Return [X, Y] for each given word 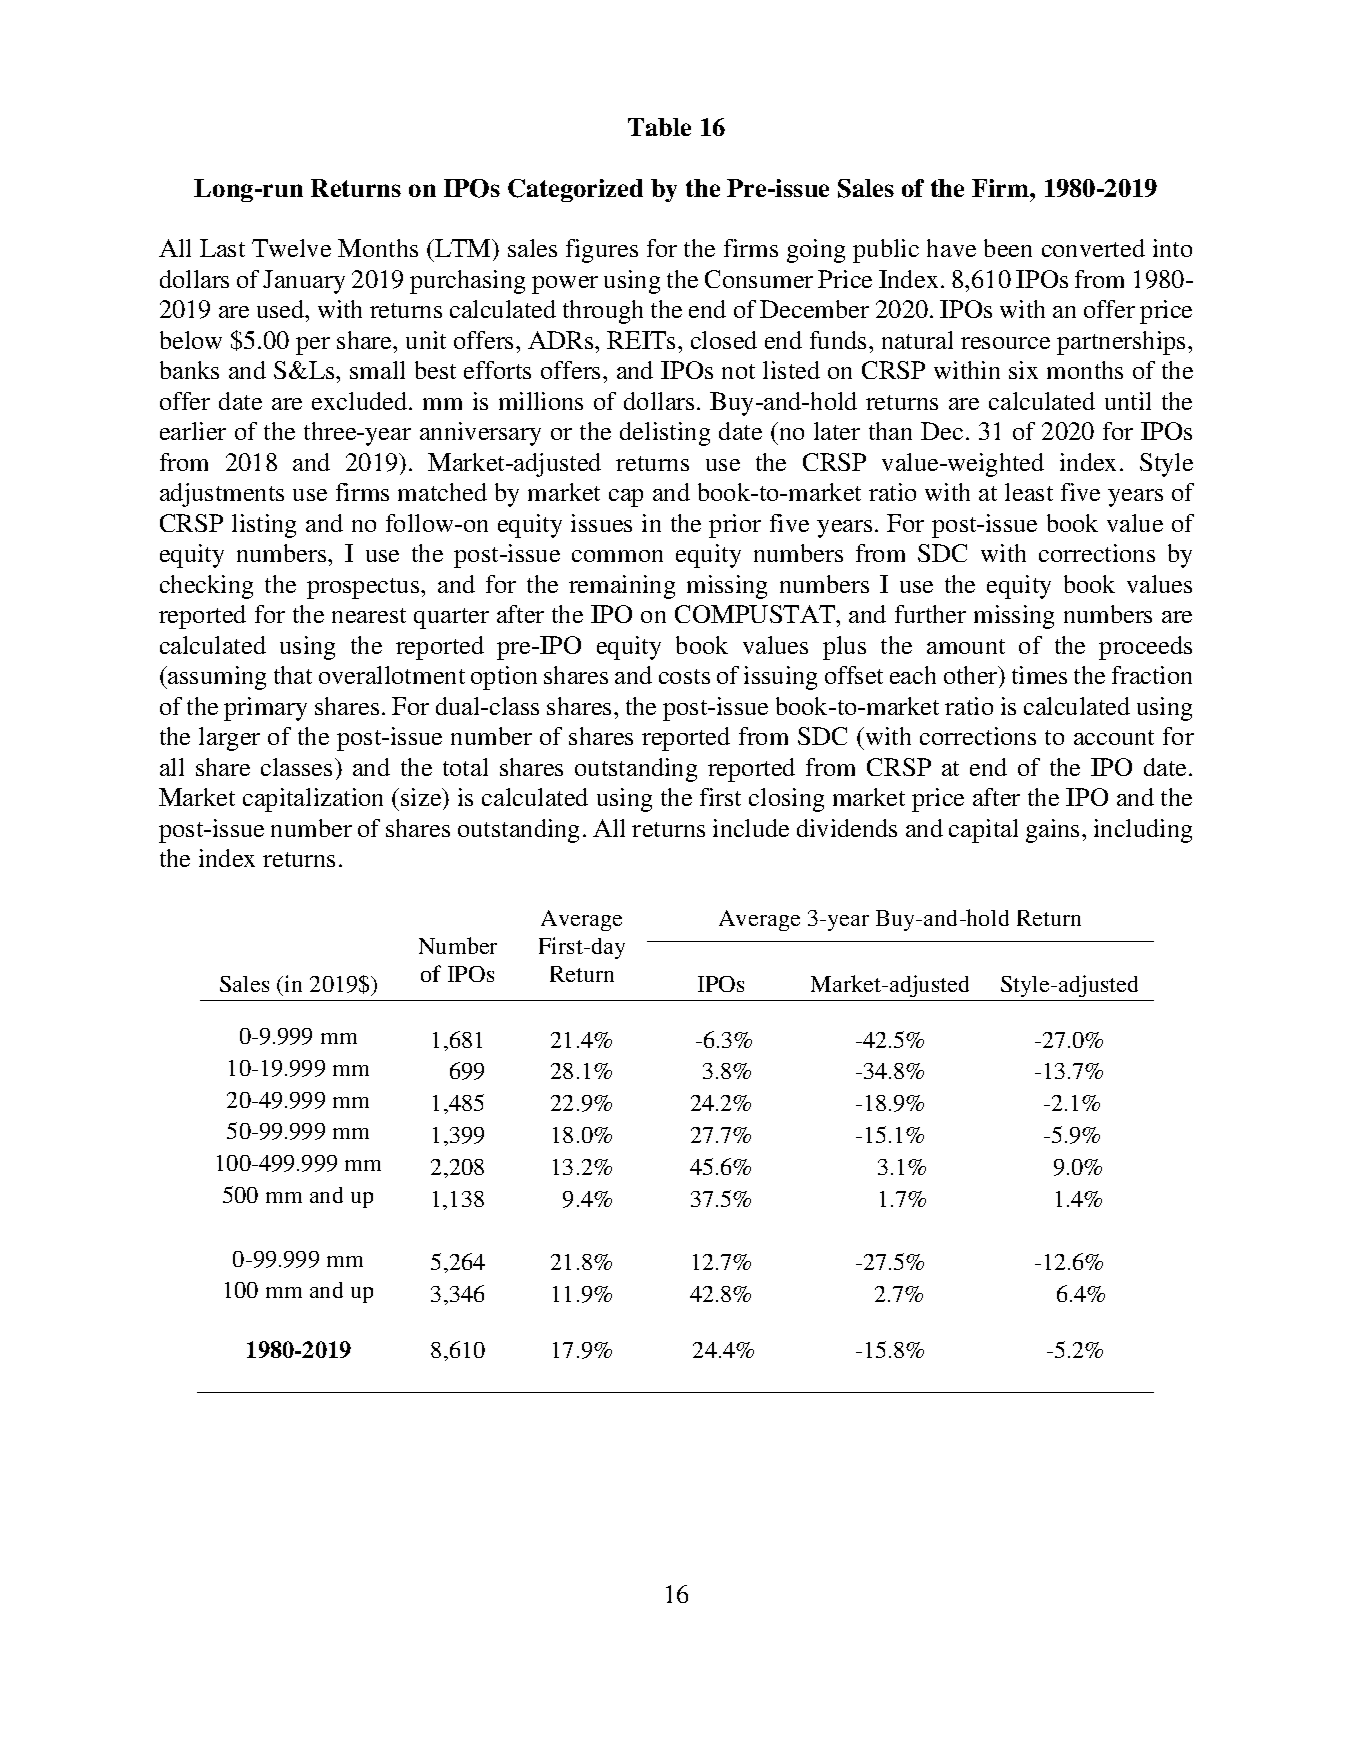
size [422, 799]
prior [735, 526]
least [1029, 492]
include [751, 828]
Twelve [291, 248]
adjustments [222, 495]
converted [1093, 248]
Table [659, 127]
